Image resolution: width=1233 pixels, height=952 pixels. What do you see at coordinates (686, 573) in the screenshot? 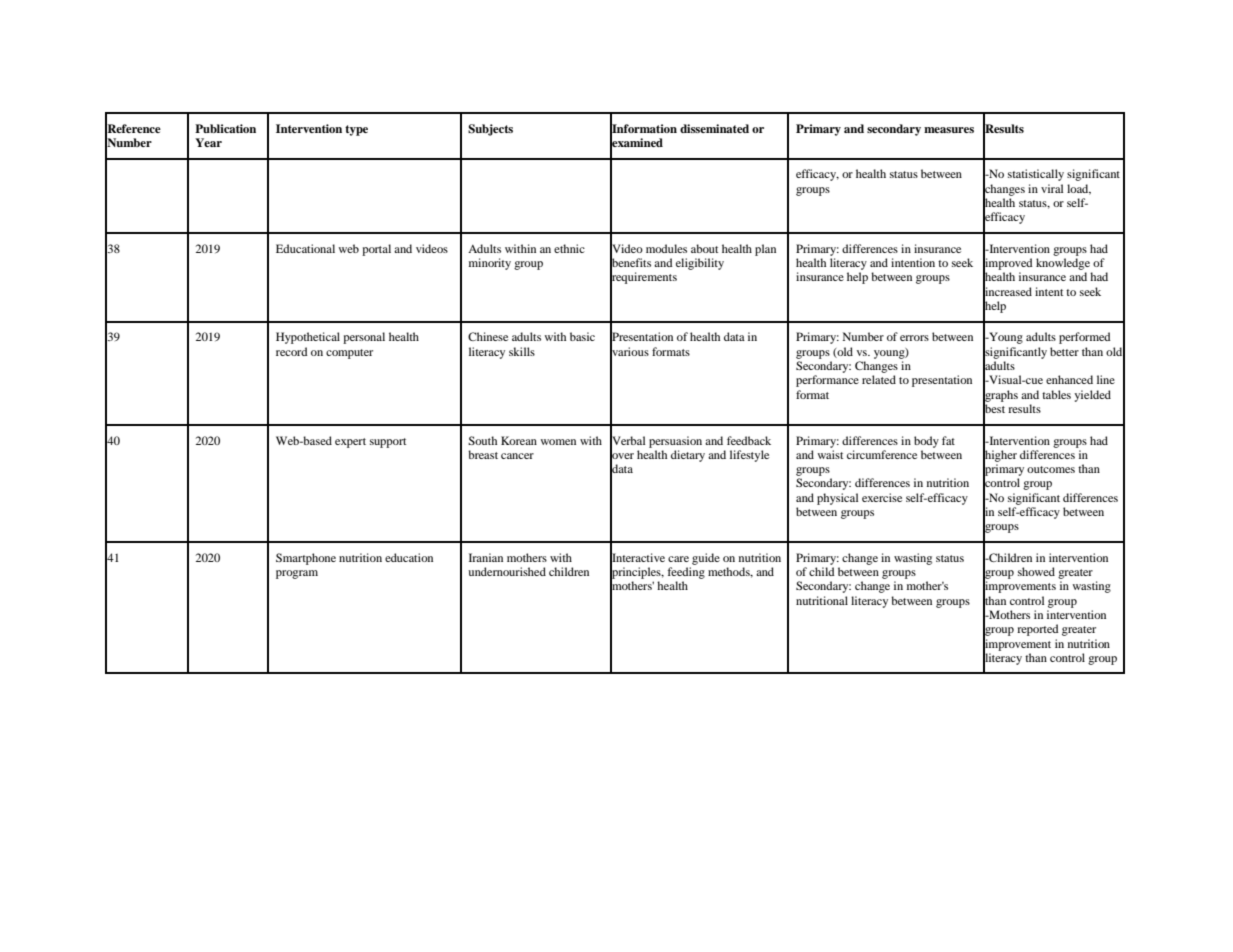
I see `feeding` at bounding box center [686, 573].
